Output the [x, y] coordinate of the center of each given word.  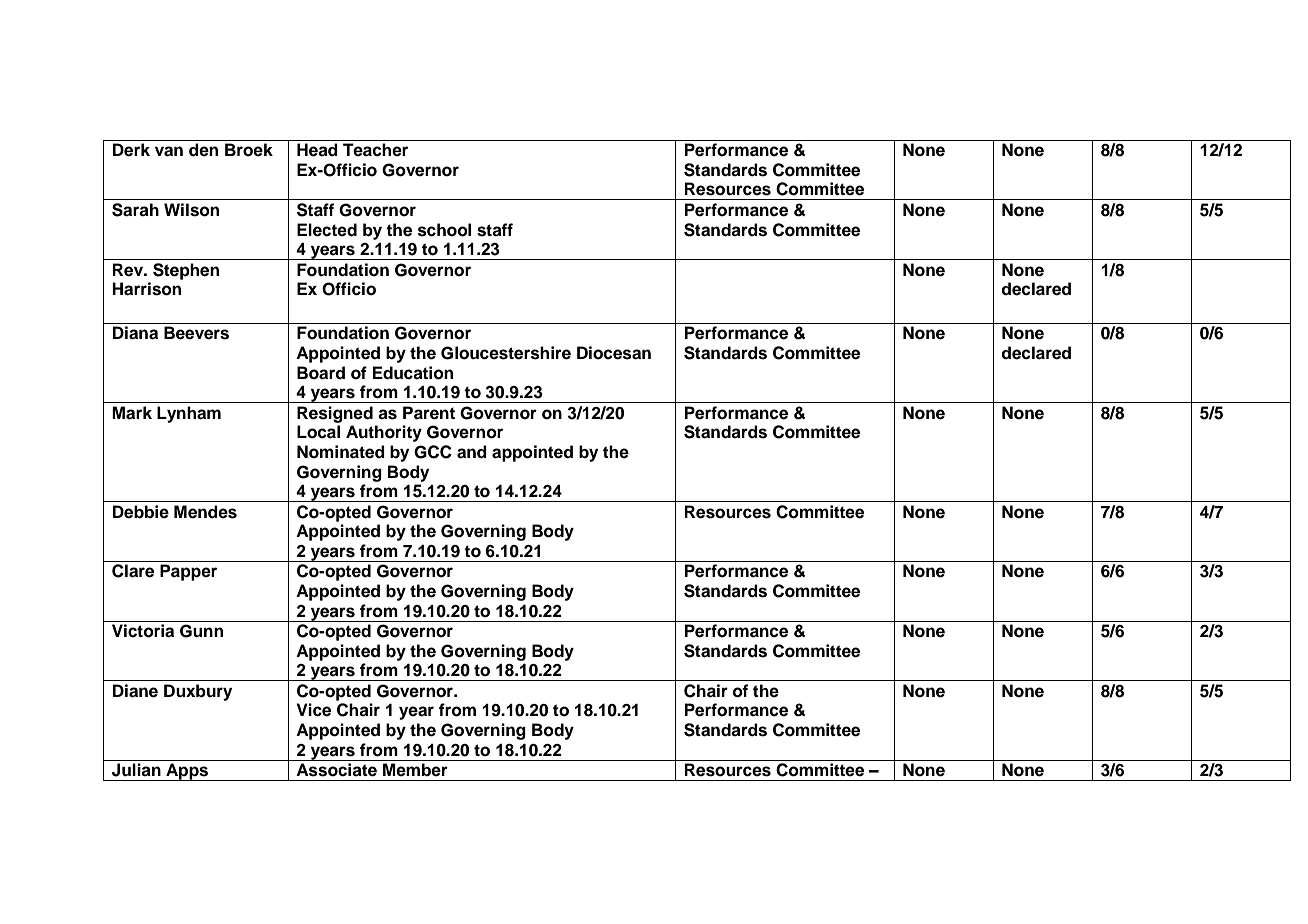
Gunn [201, 631]
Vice [313, 710]
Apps [187, 772]
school [444, 230]
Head [317, 150]
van [169, 151]
